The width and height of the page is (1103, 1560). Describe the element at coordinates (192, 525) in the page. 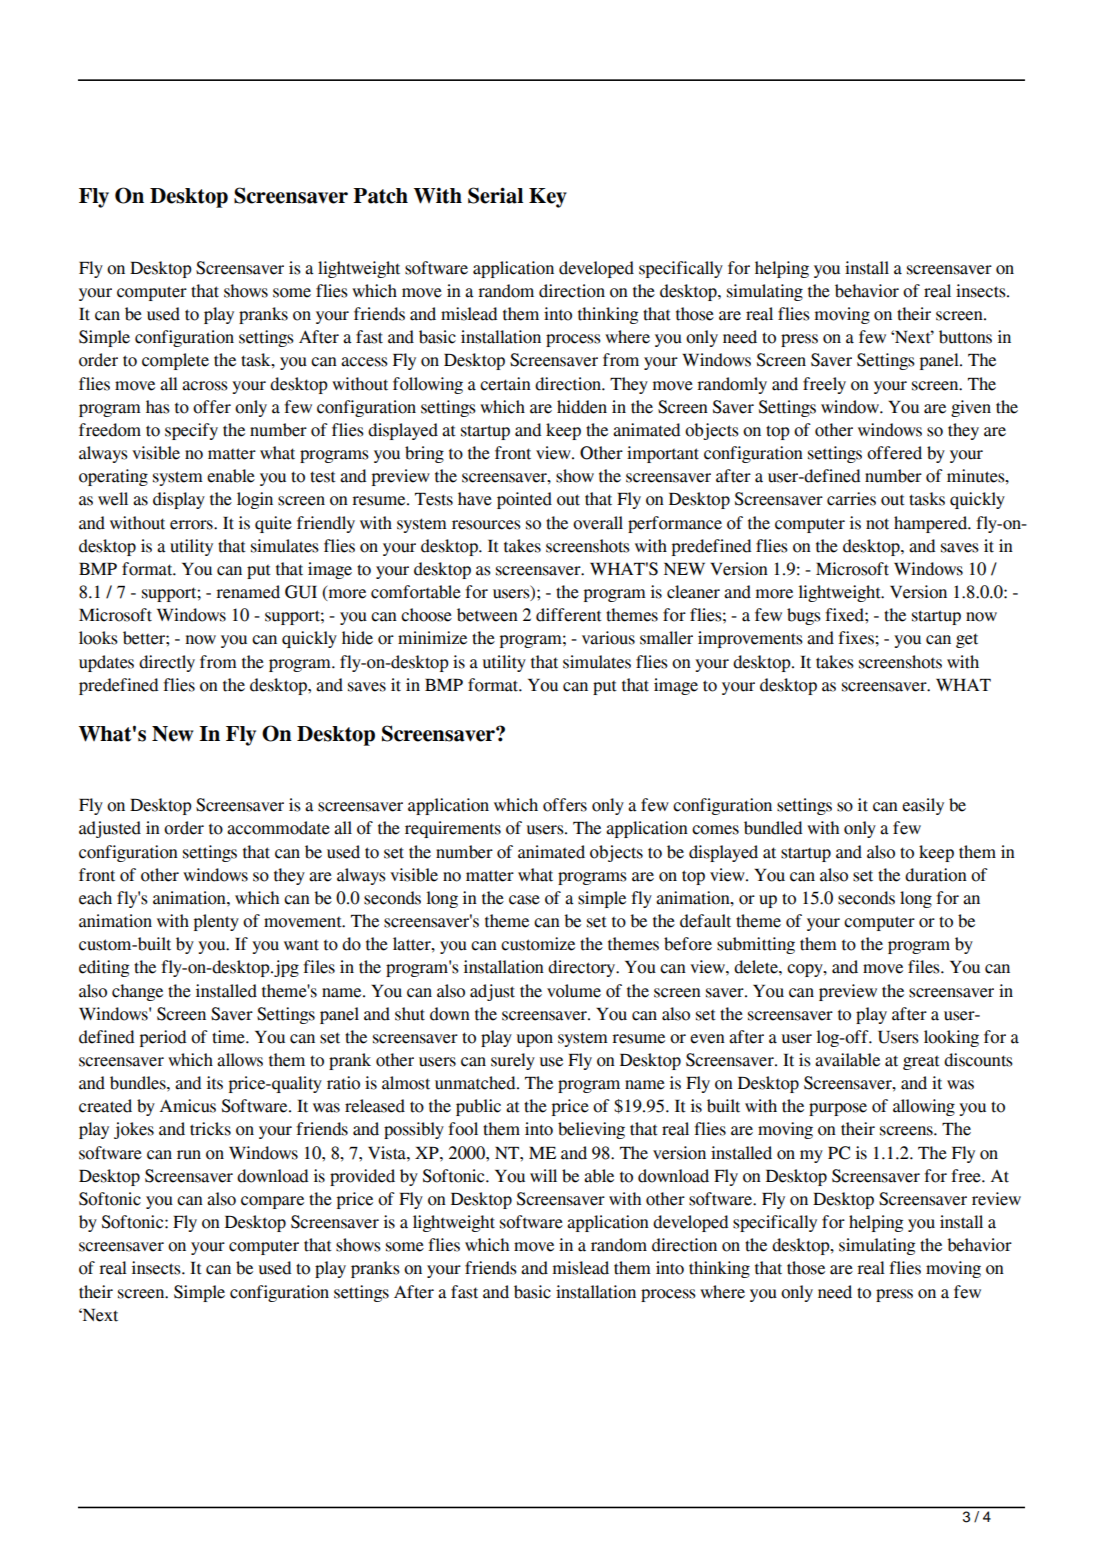

I see `errors` at that location.
